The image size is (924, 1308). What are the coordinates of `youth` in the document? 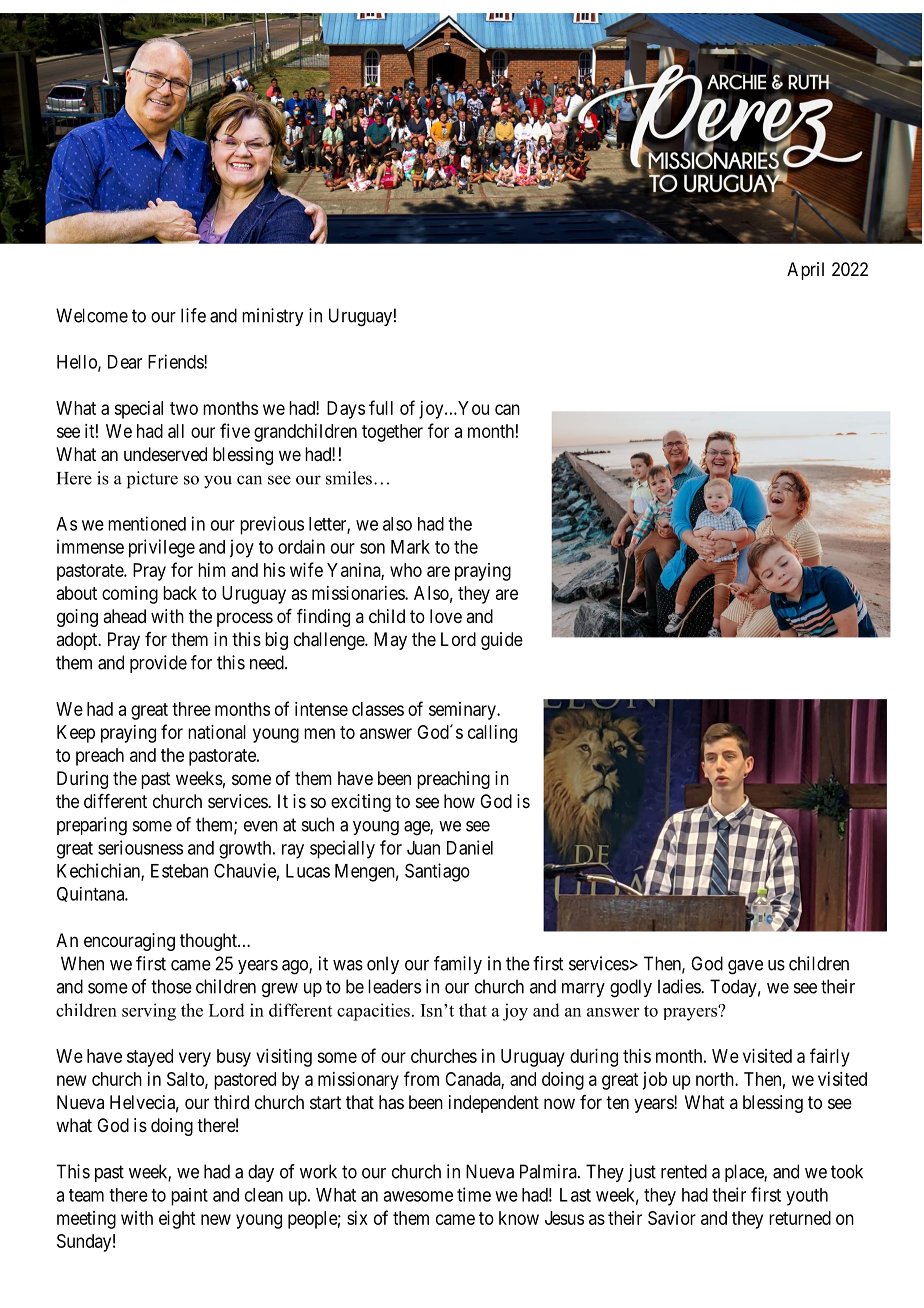 It's located at (807, 1197).
